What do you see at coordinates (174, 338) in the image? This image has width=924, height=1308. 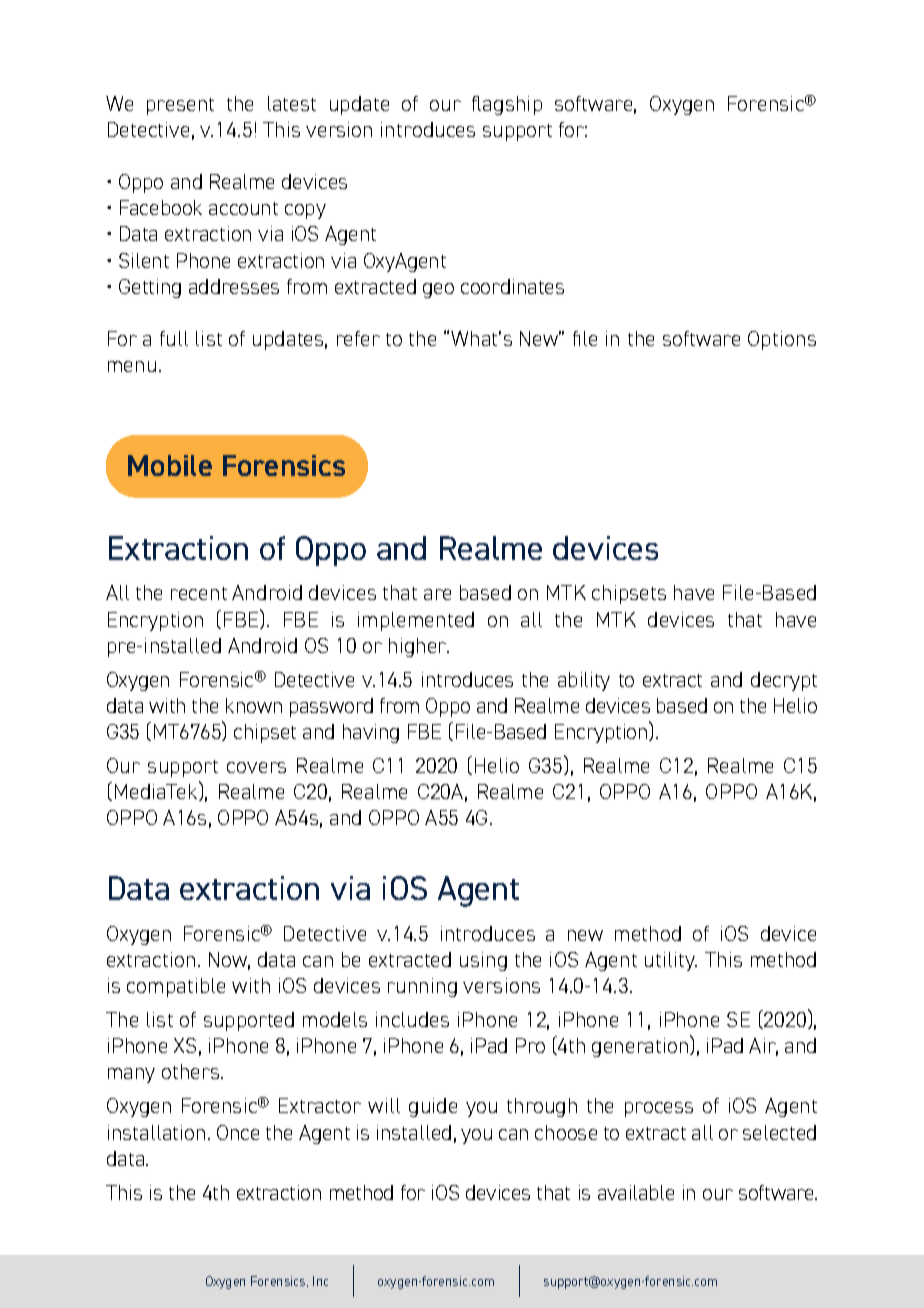 I see `full` at bounding box center [174, 338].
